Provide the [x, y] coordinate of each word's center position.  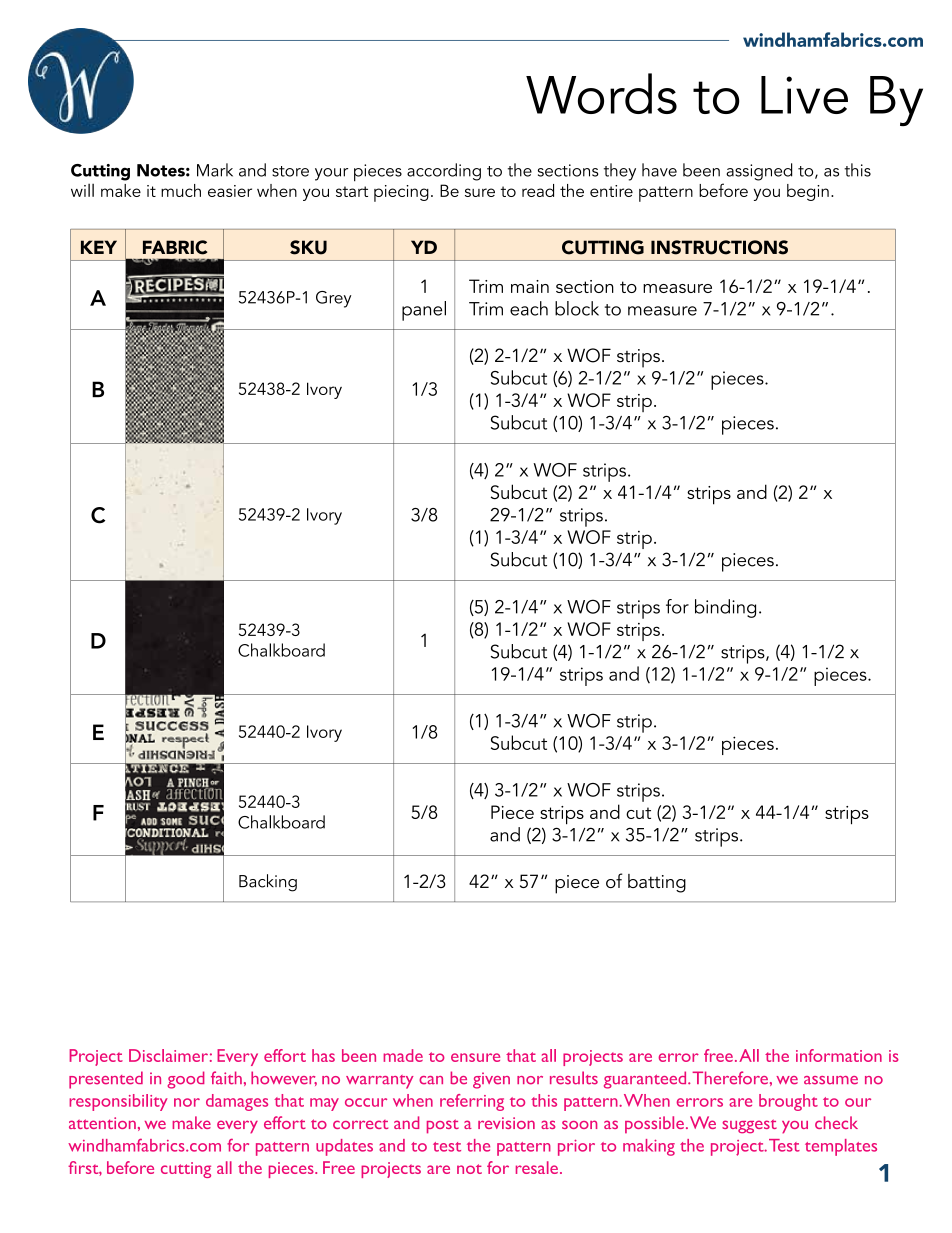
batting [657, 883]
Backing [268, 883]
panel [424, 311]
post [443, 1126]
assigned [759, 172]
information [839, 1055]
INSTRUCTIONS [719, 247]
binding [725, 608]
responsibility [118, 1102]
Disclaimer [168, 1055]
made [403, 1055]
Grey [333, 299]
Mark [215, 170]
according [444, 172]
